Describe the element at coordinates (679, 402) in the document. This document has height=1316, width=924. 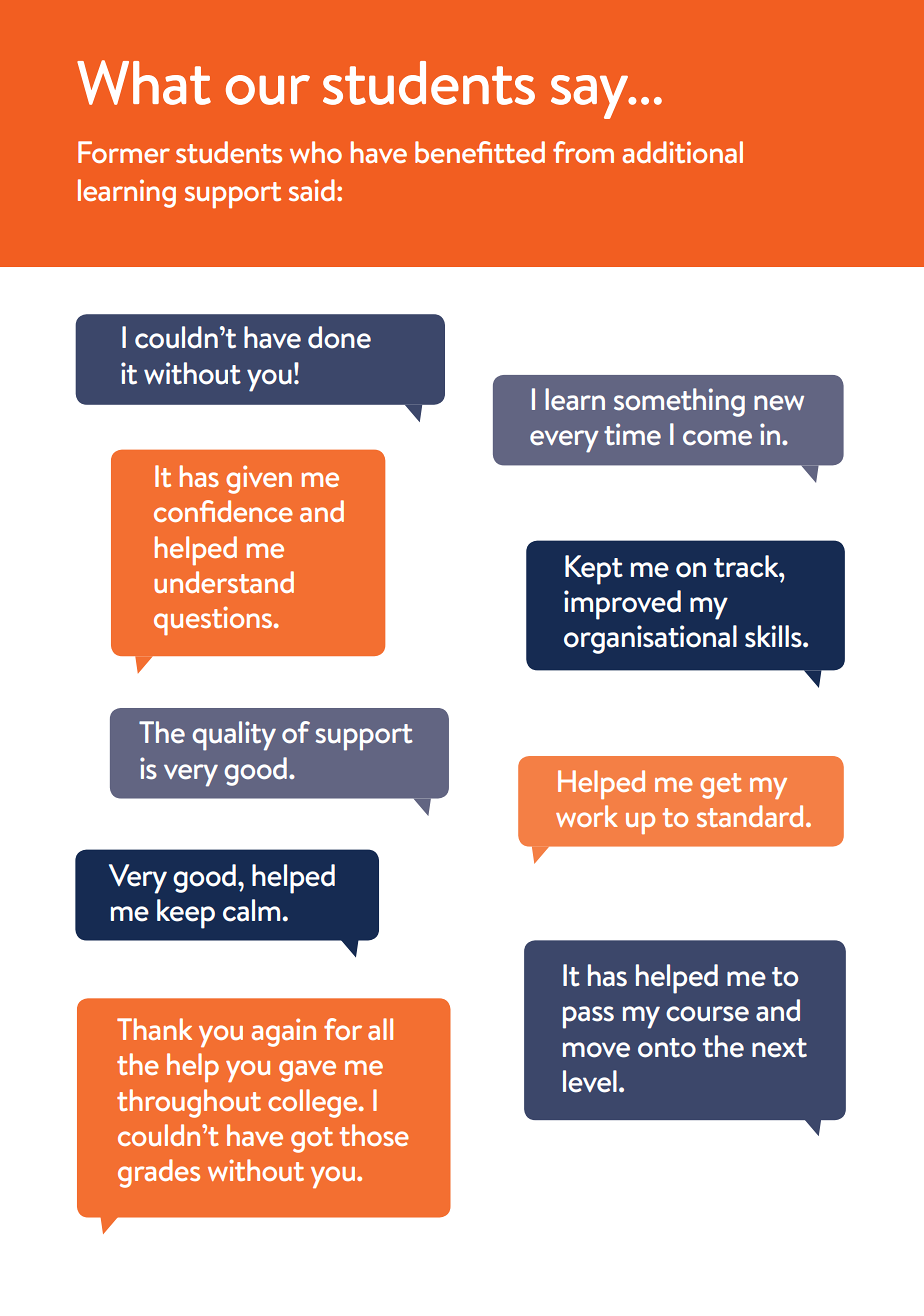
I see `something` at that location.
